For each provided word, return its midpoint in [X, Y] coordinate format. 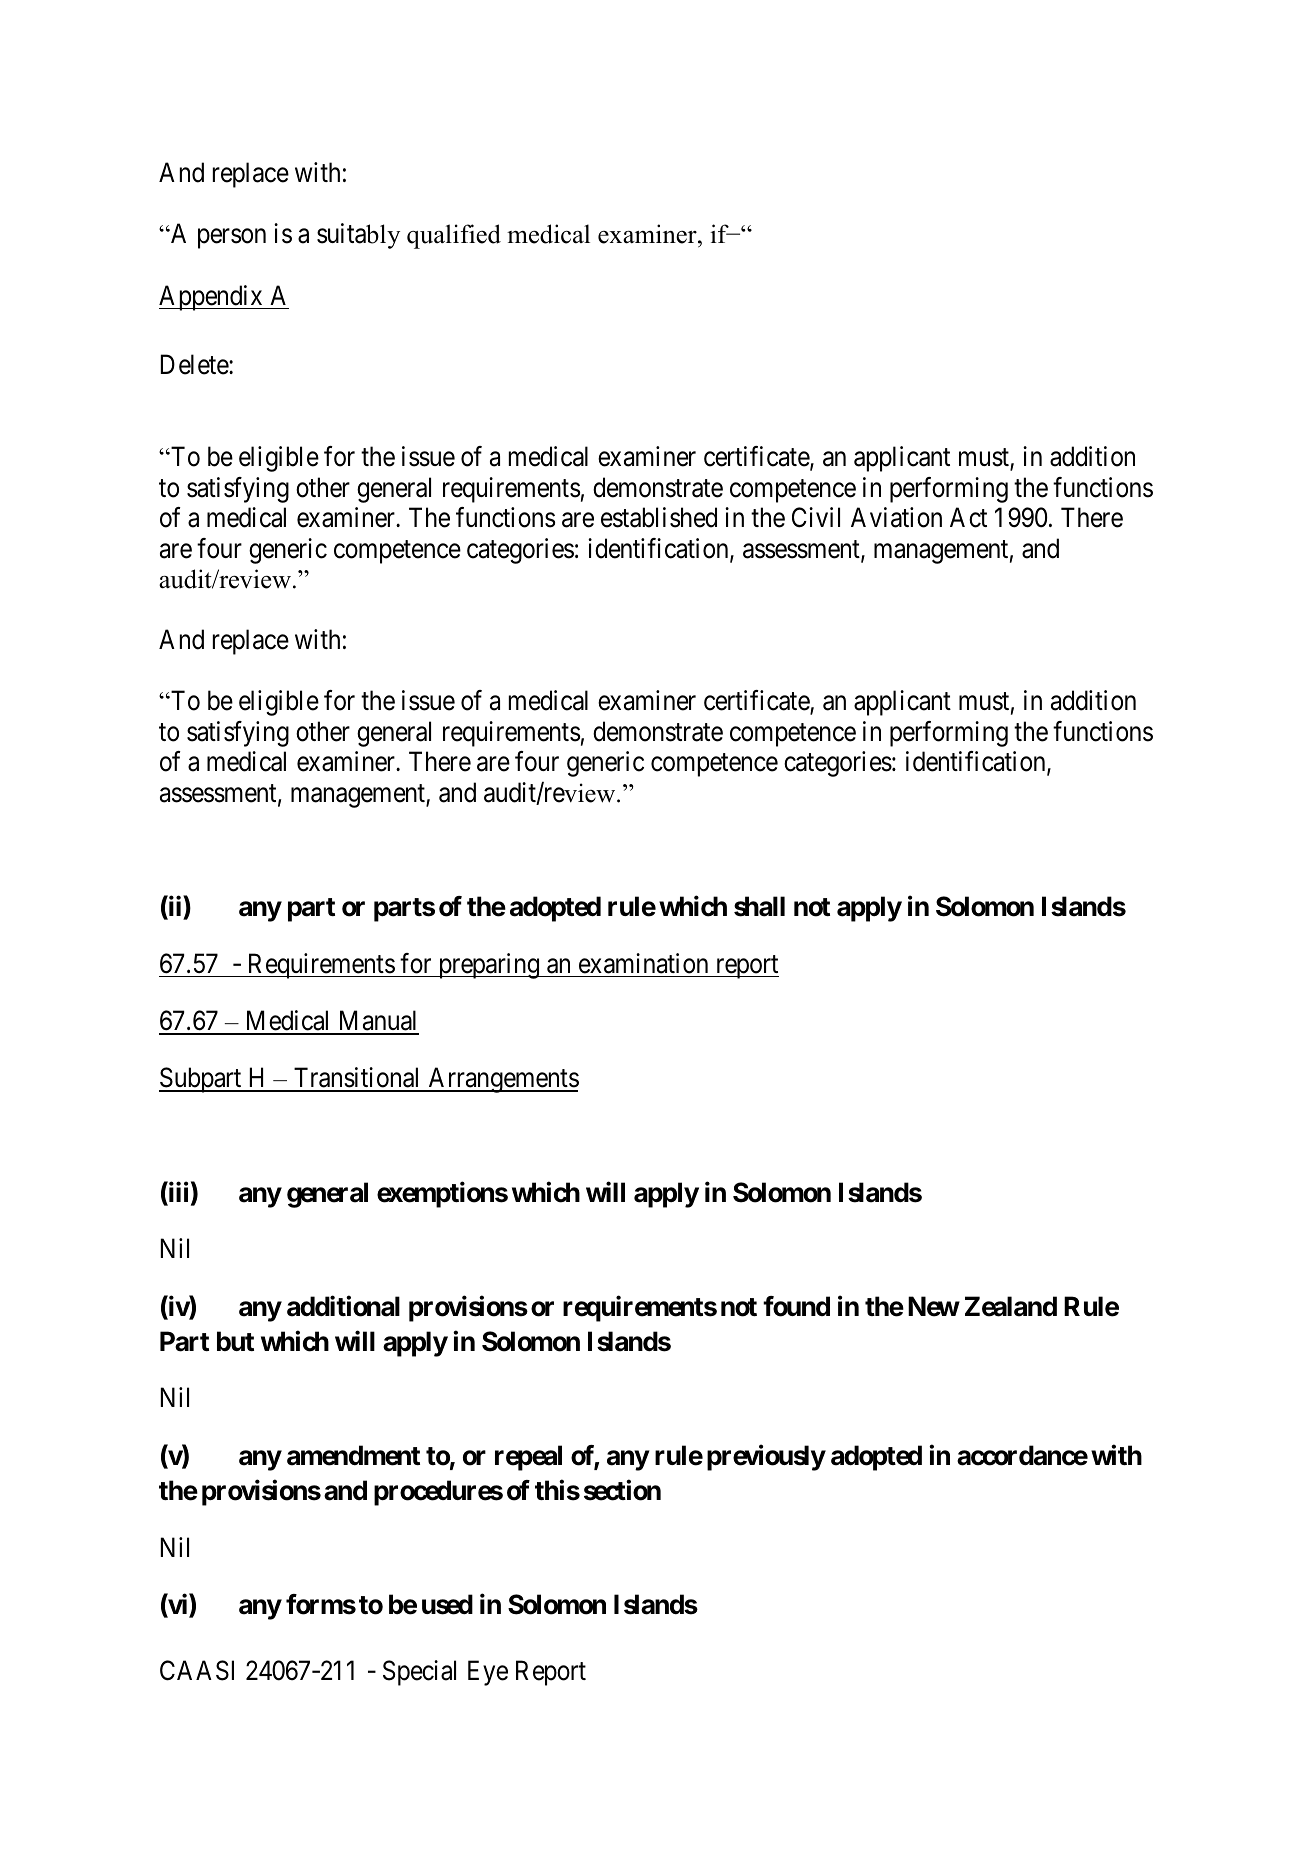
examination [643, 963]
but [235, 1341]
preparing [488, 966]
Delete [195, 364]
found [796, 1306]
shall [759, 906]
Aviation [896, 517]
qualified [454, 236]
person [232, 239]
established [659, 517]
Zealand [1011, 1306]
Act [968, 518]
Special [419, 1673]
